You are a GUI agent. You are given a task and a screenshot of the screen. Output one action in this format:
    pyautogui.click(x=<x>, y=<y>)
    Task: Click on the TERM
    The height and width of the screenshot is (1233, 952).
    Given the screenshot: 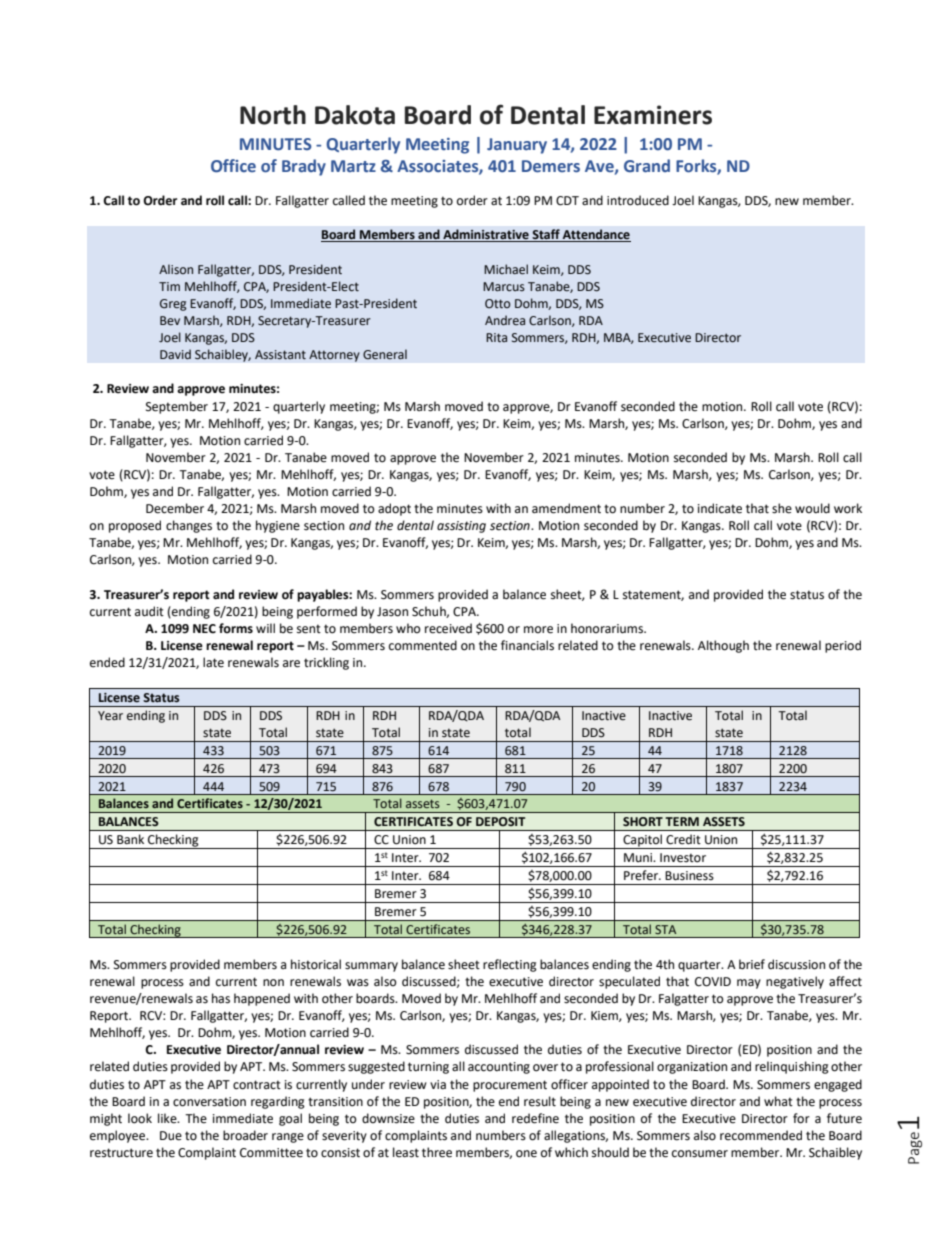 What is the action you would take?
    pyautogui.click(x=682, y=821)
